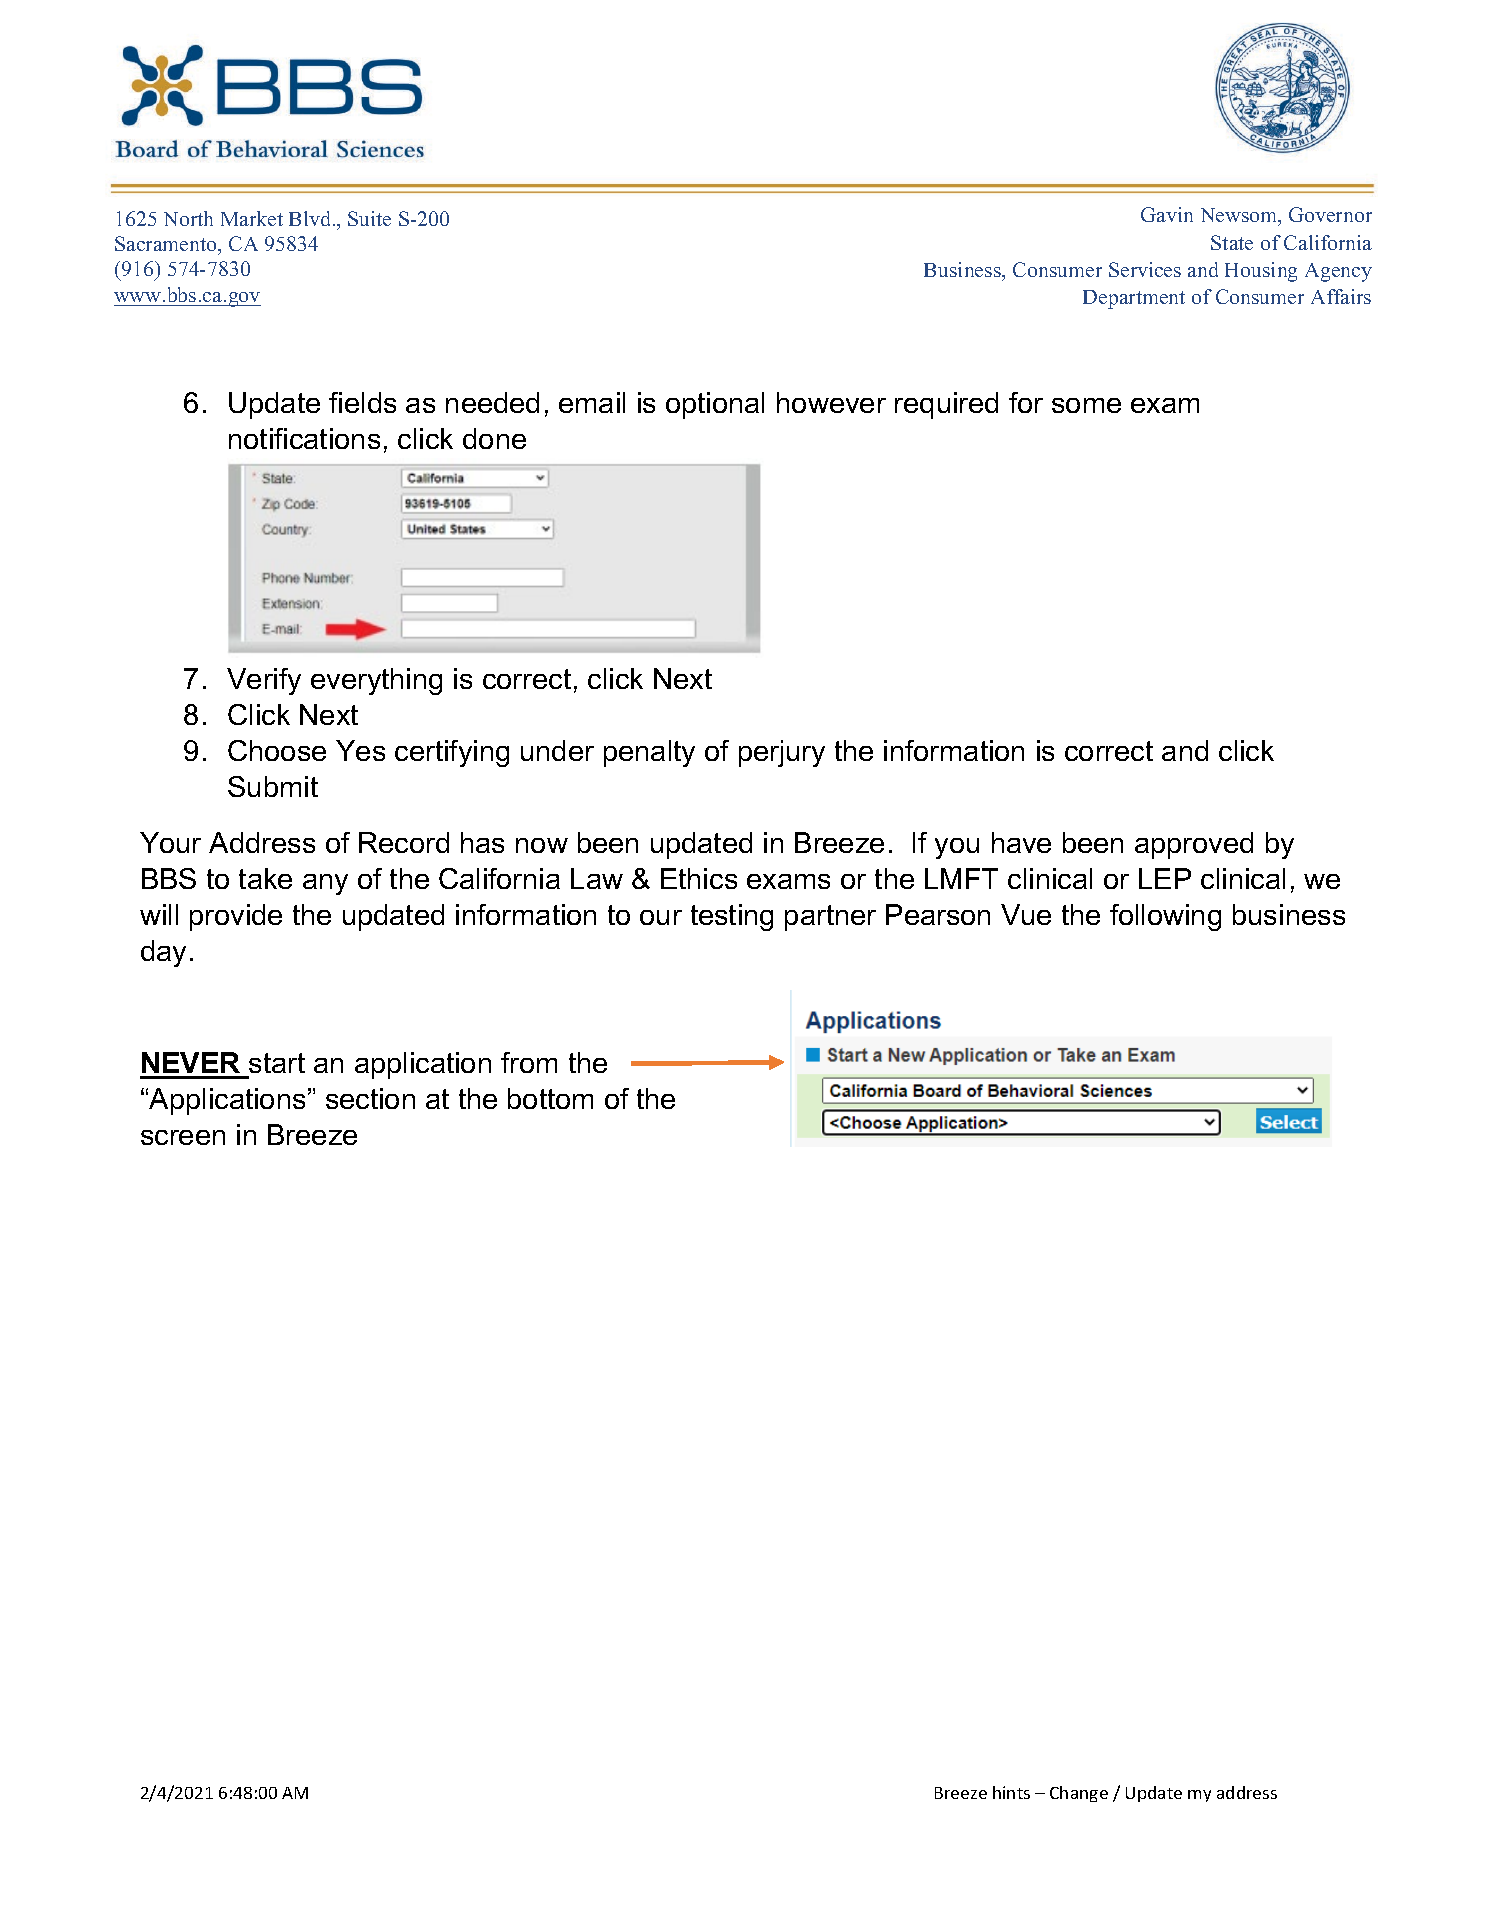 This screenshot has height=1925, width=1488. I want to click on perjury, so click(782, 753).
